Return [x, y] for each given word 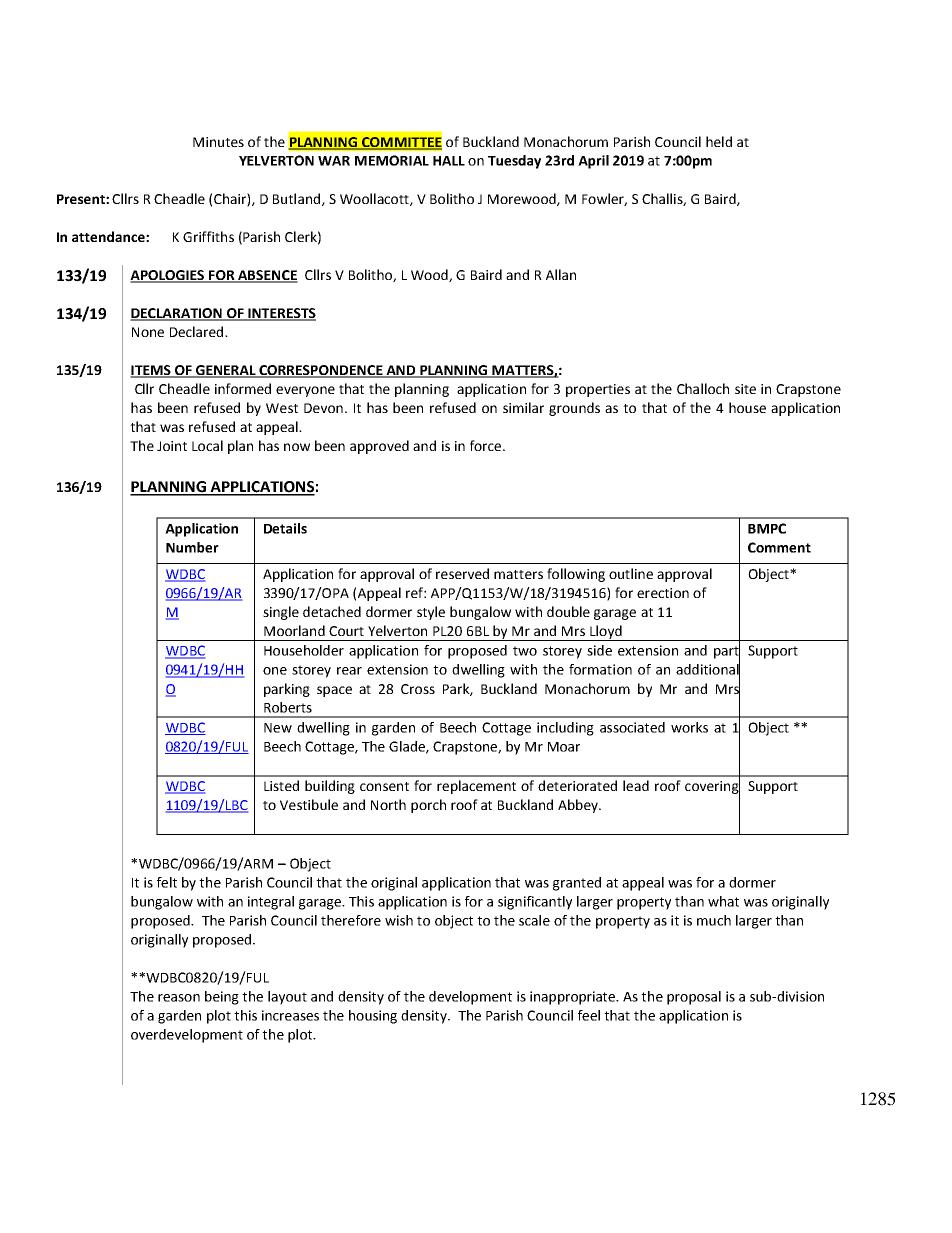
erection [663, 593]
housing [373, 1017]
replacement [476, 787]
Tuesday [514, 162]
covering [712, 787]
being [222, 998]
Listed [281, 785]
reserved [462, 573]
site [745, 389]
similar [523, 407]
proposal [694, 998]
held [719, 141]
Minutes [218, 142]
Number [192, 547]
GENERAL [226, 371]
